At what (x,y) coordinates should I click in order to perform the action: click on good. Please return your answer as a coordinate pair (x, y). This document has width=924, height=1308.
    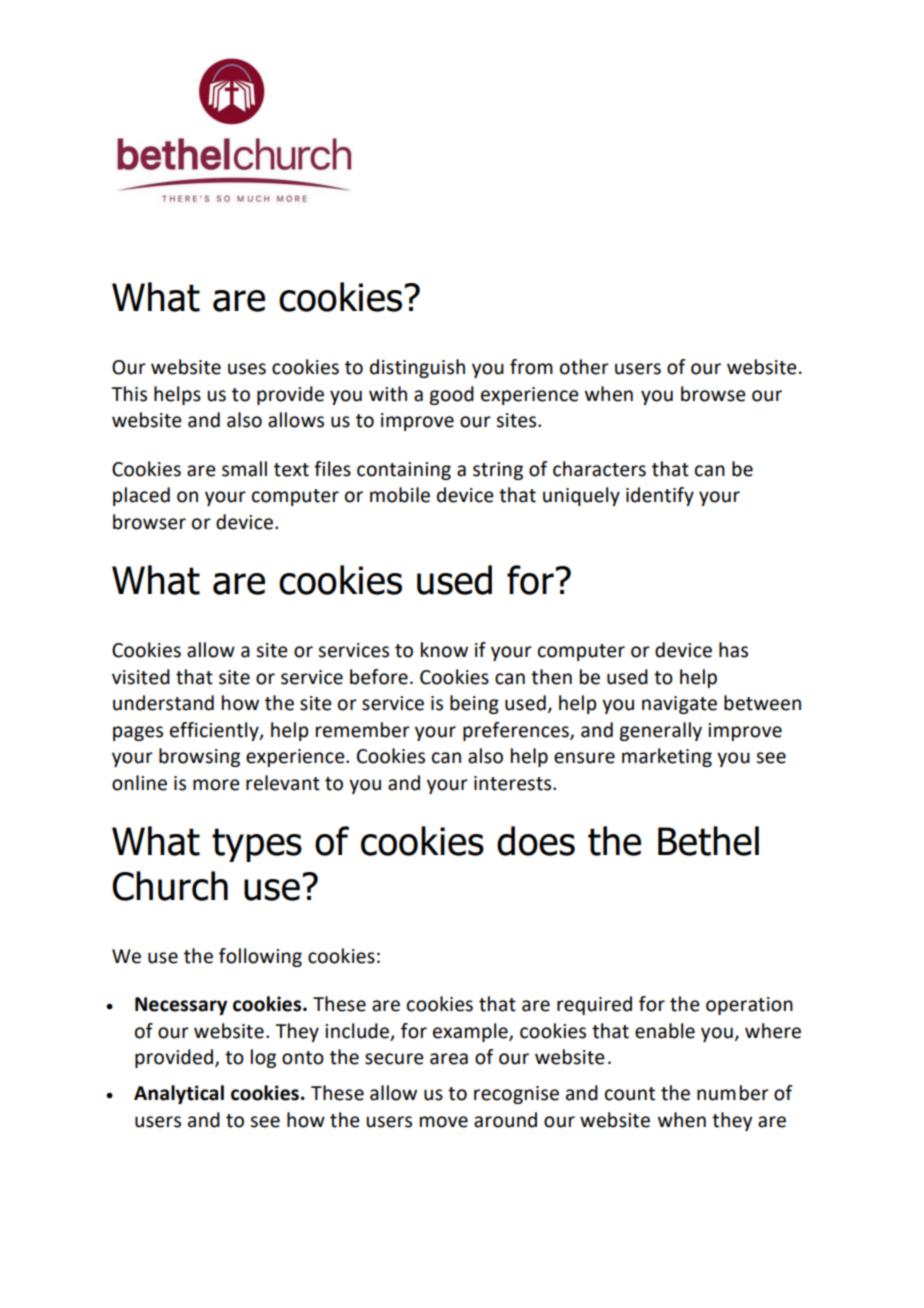
    Looking at the image, I should click on (451, 395).
